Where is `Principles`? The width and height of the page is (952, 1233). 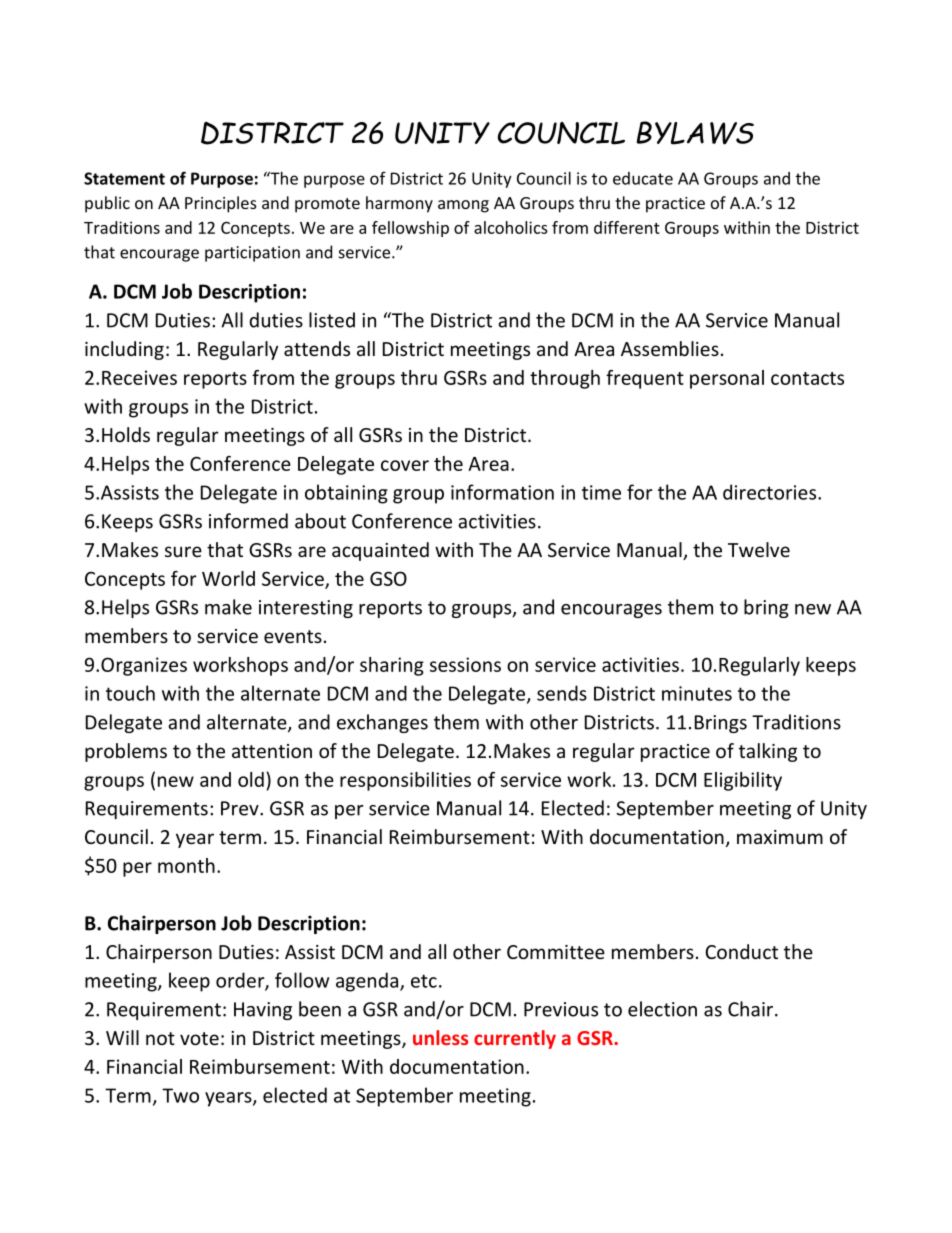 Principles is located at coordinates (221, 204).
